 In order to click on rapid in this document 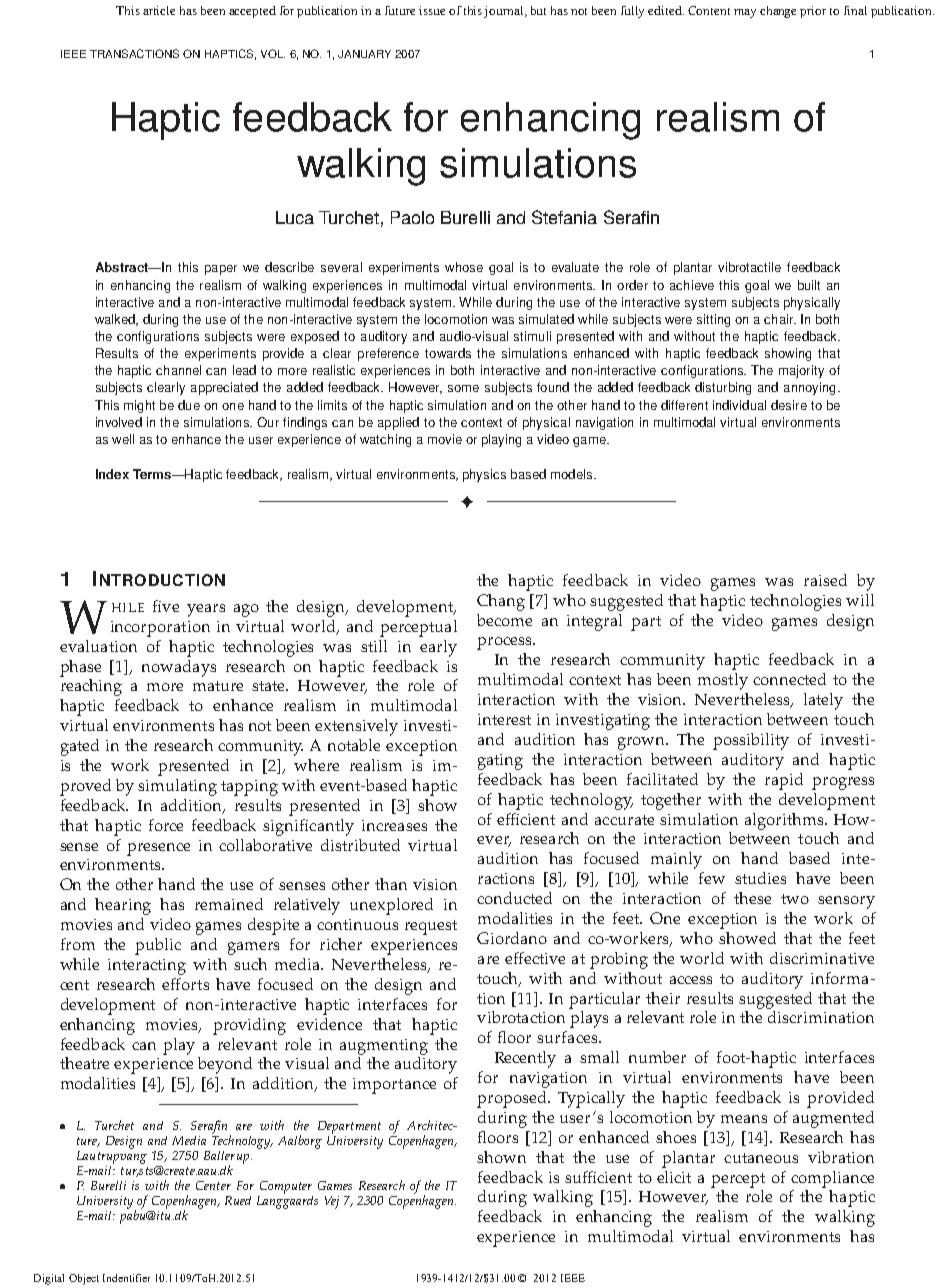, I will do `click(784, 781)`.
